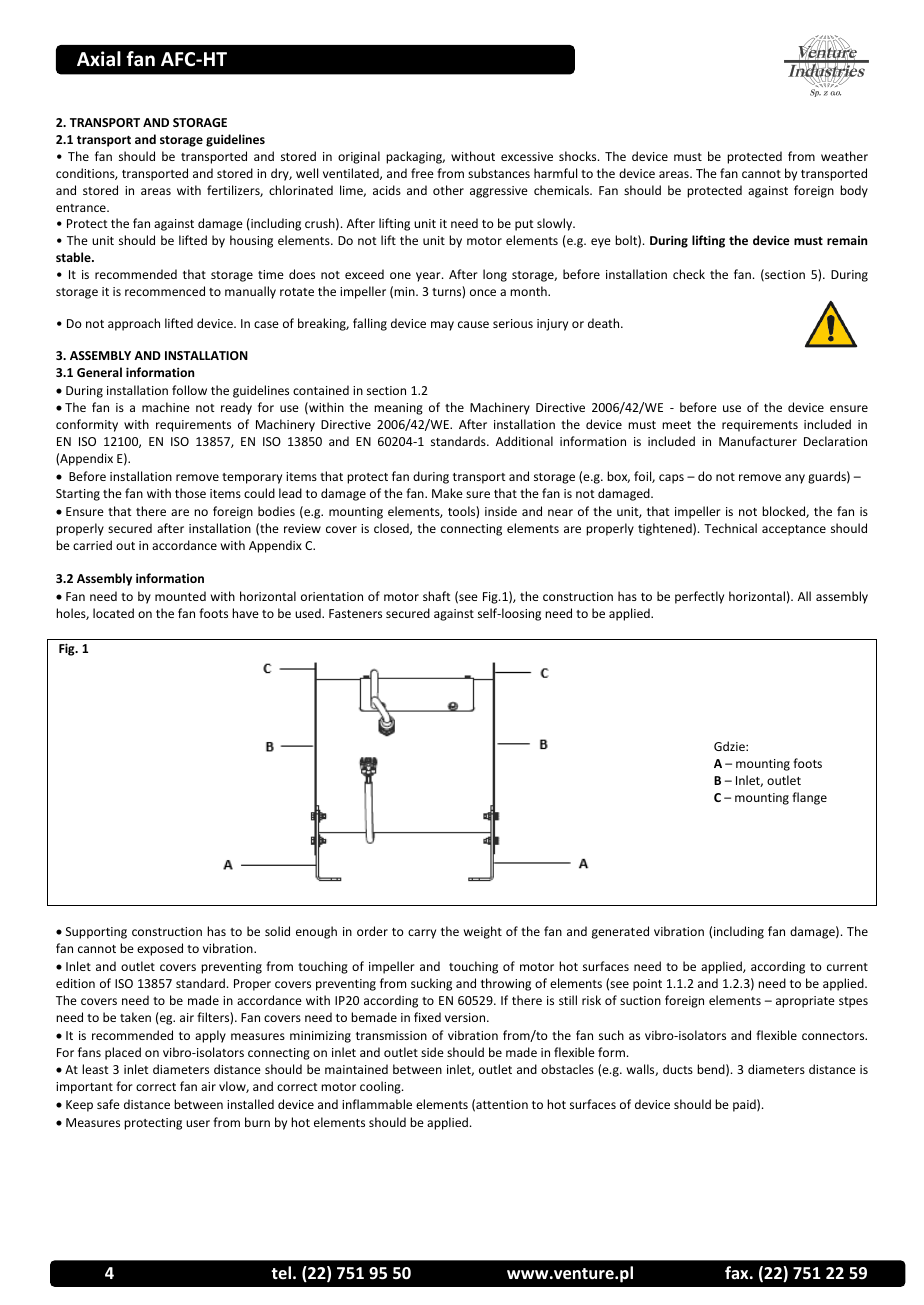 The image size is (924, 1305). I want to click on Axial, so click(99, 59).
